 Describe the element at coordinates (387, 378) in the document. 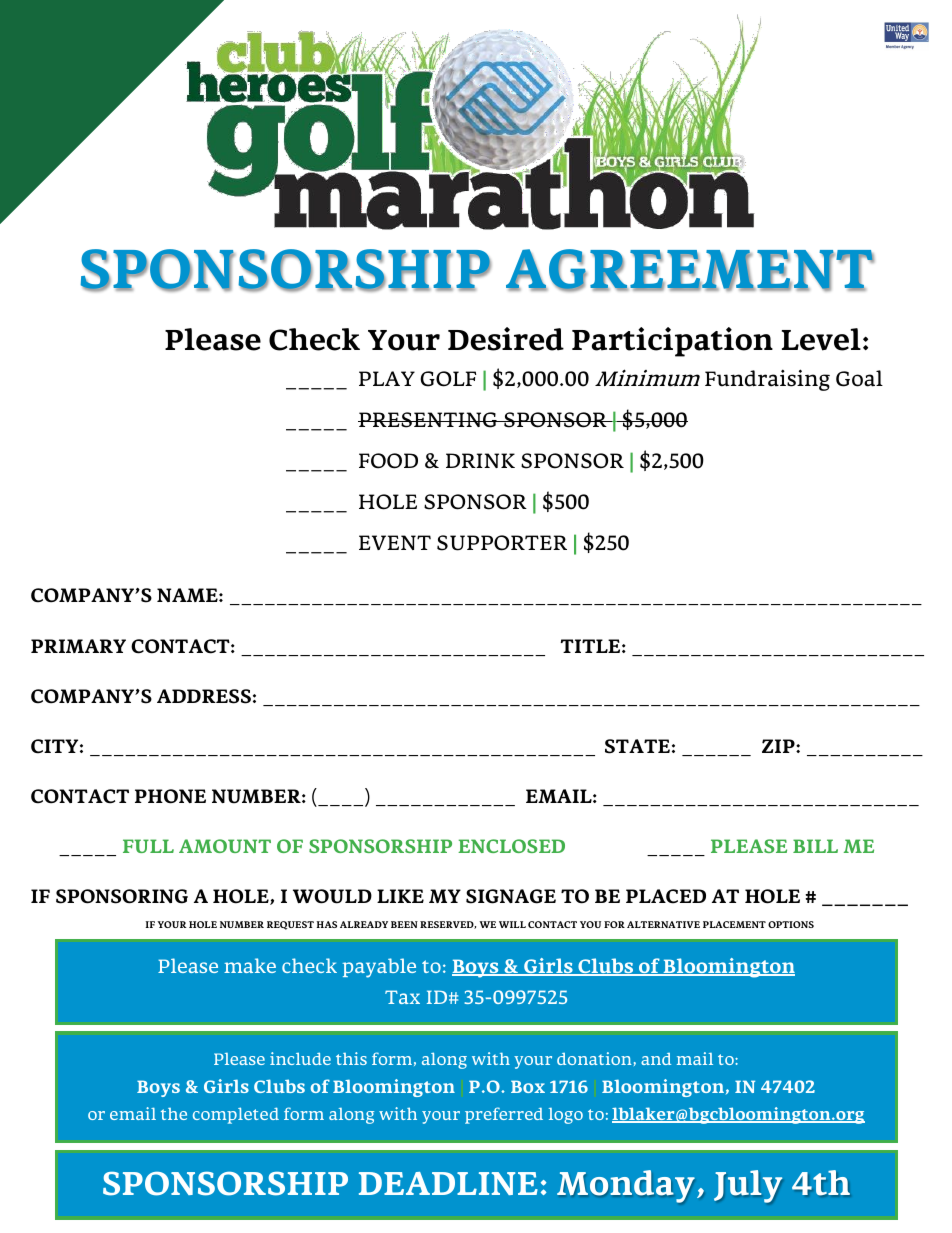

I see `PLAY` at that location.
